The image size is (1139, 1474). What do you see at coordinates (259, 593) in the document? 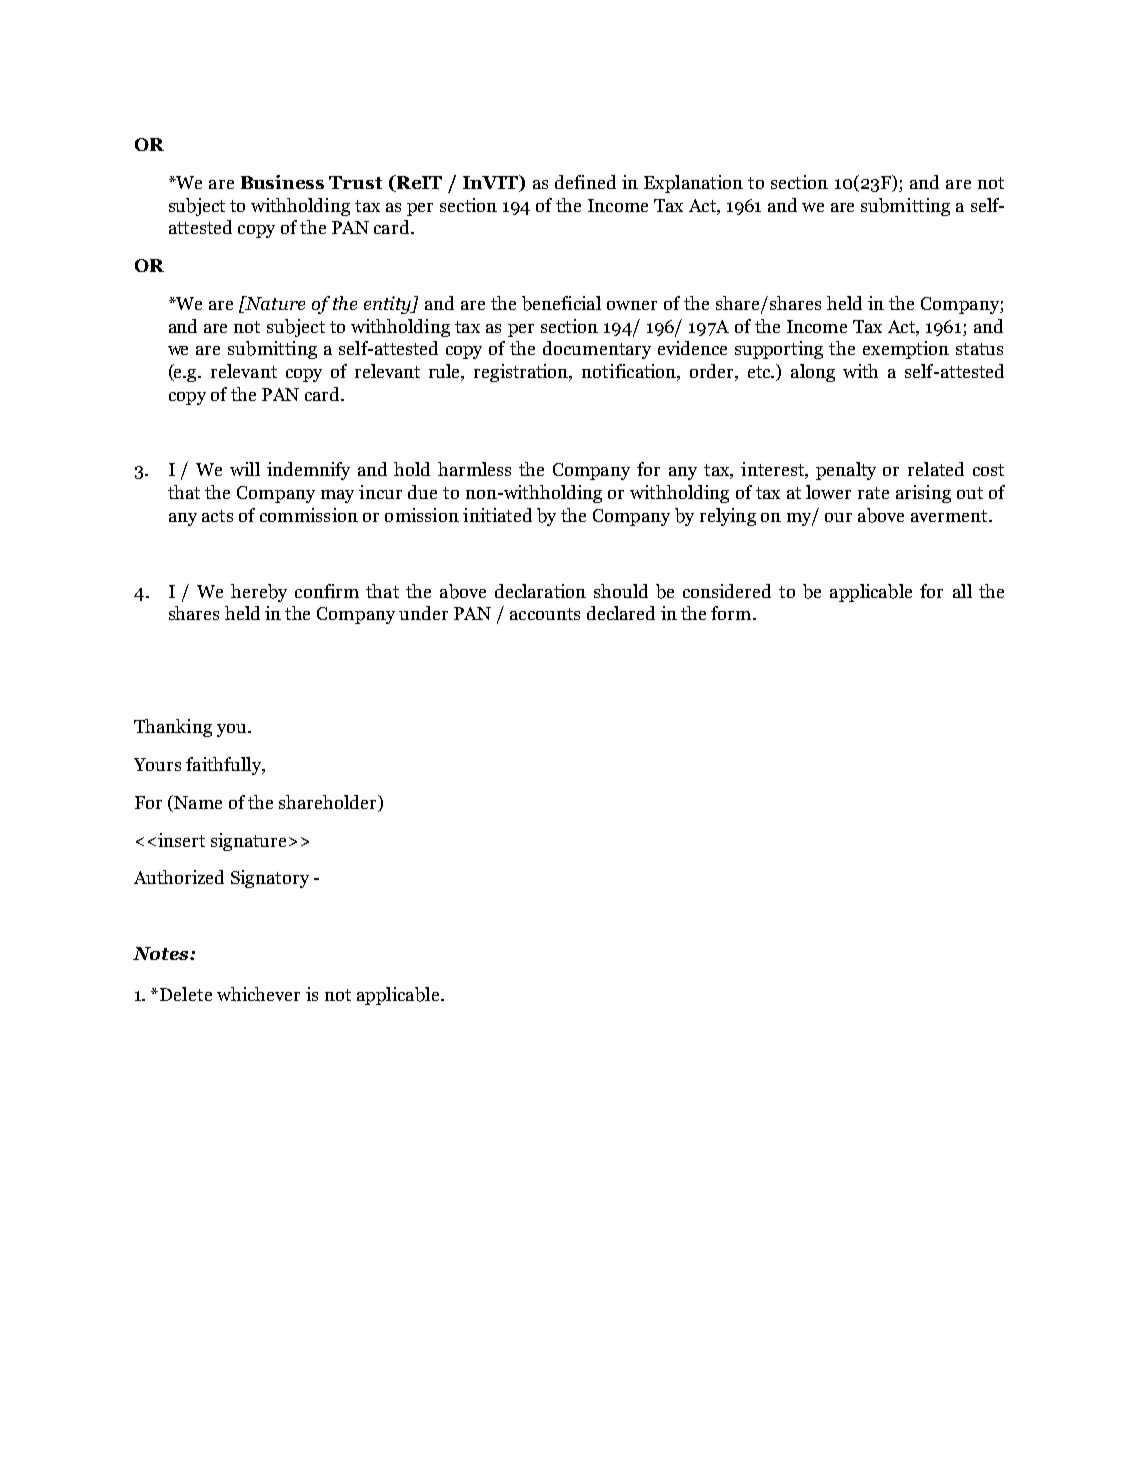
I see `hereby` at bounding box center [259, 593].
